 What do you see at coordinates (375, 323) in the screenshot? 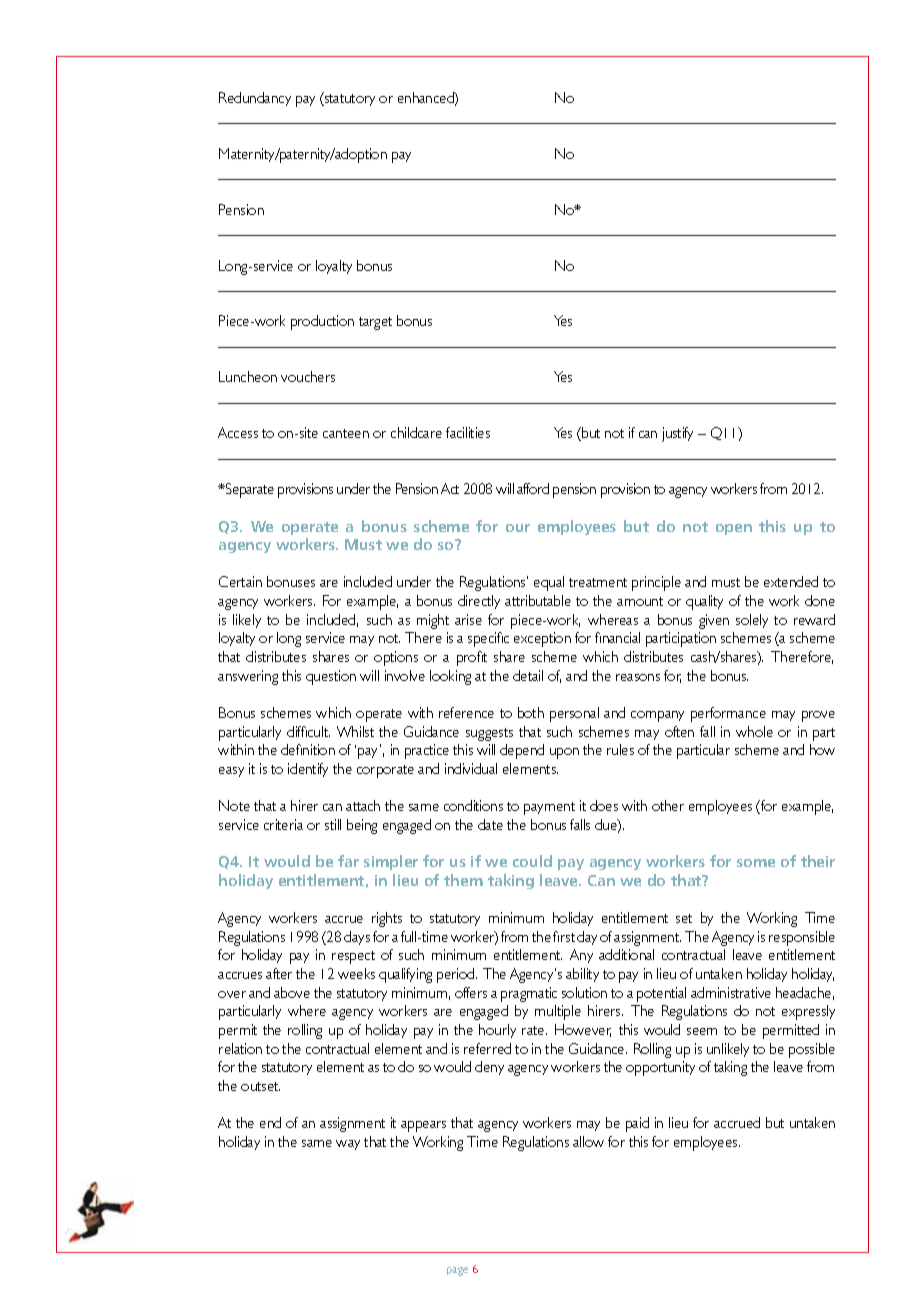
I see `target` at bounding box center [375, 323].
